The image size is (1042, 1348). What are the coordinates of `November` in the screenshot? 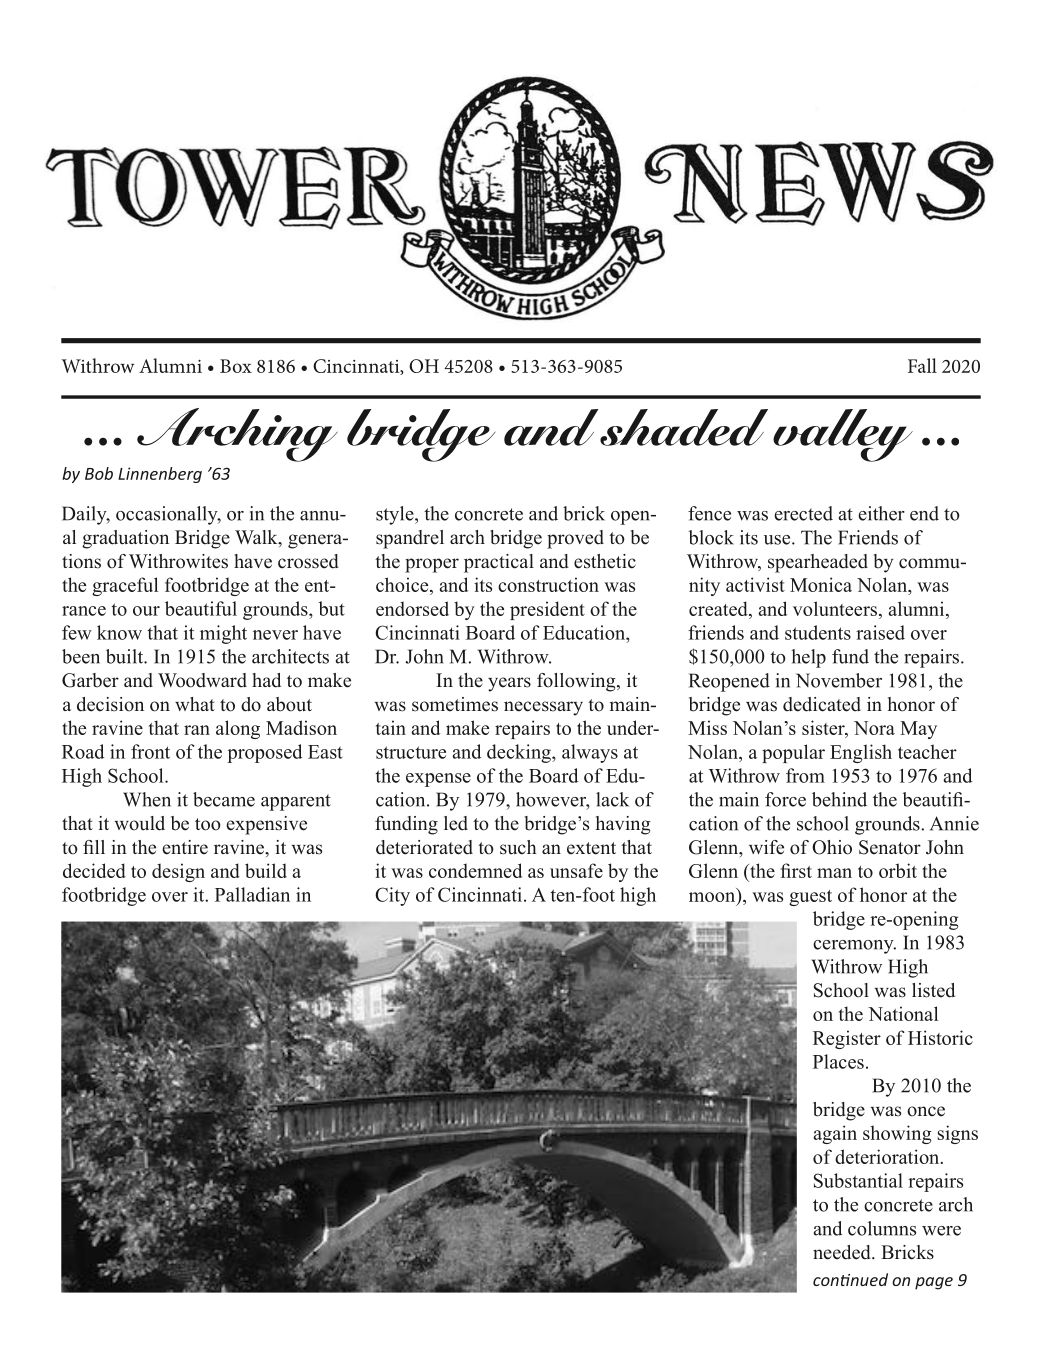 It's located at (839, 680).
